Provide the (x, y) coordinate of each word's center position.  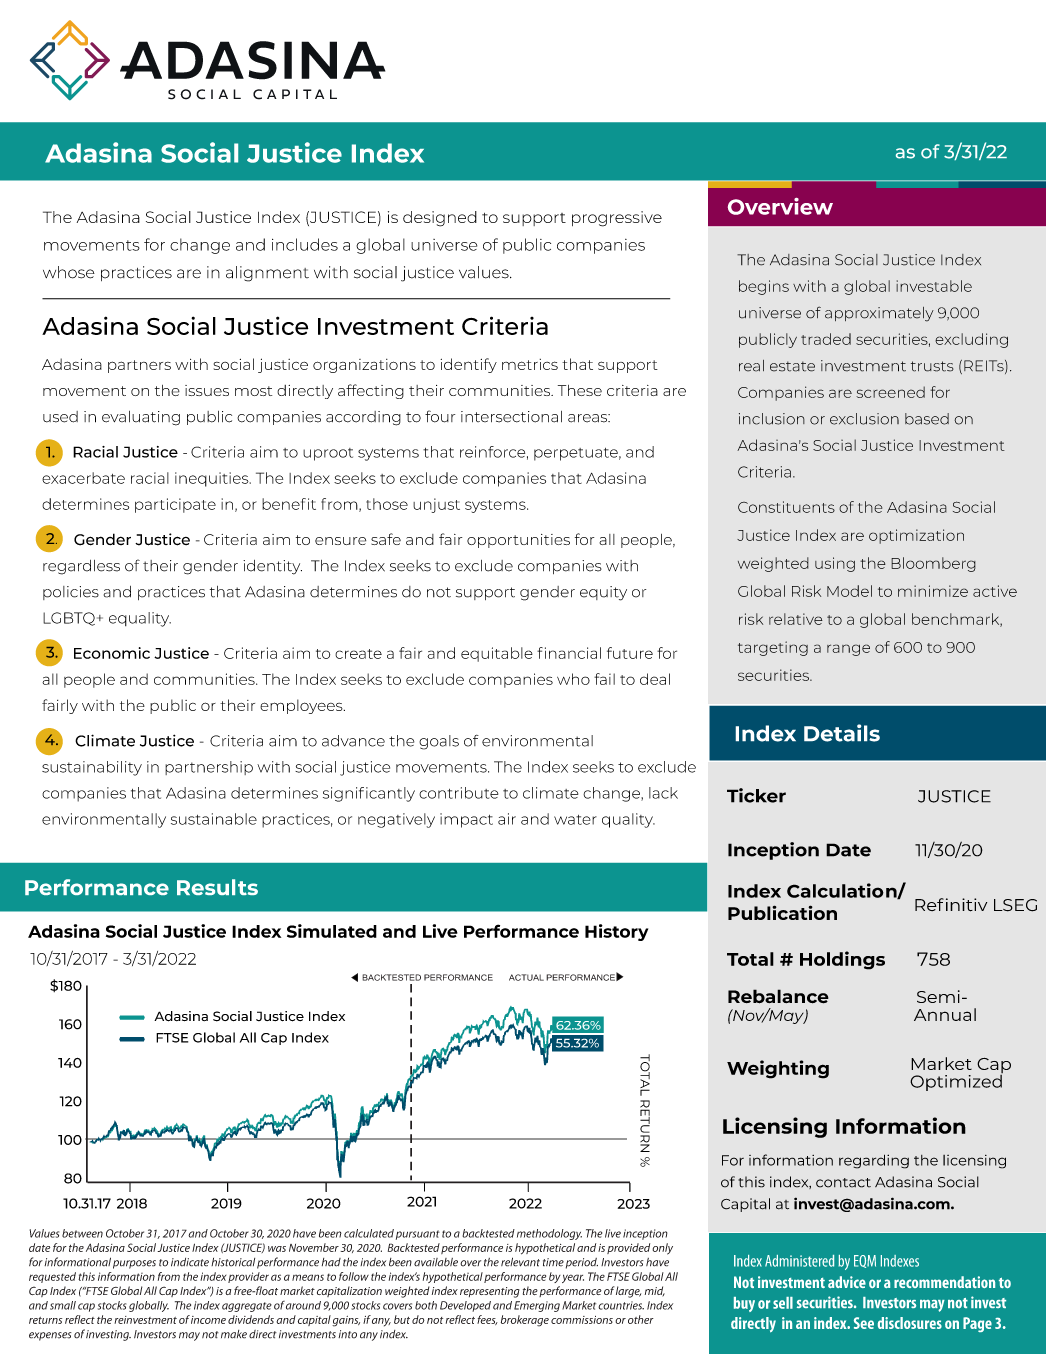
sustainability (92, 768)
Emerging (537, 1306)
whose (69, 272)
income (208, 1320)
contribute (458, 793)
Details (842, 733)
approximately (879, 314)
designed (440, 219)
